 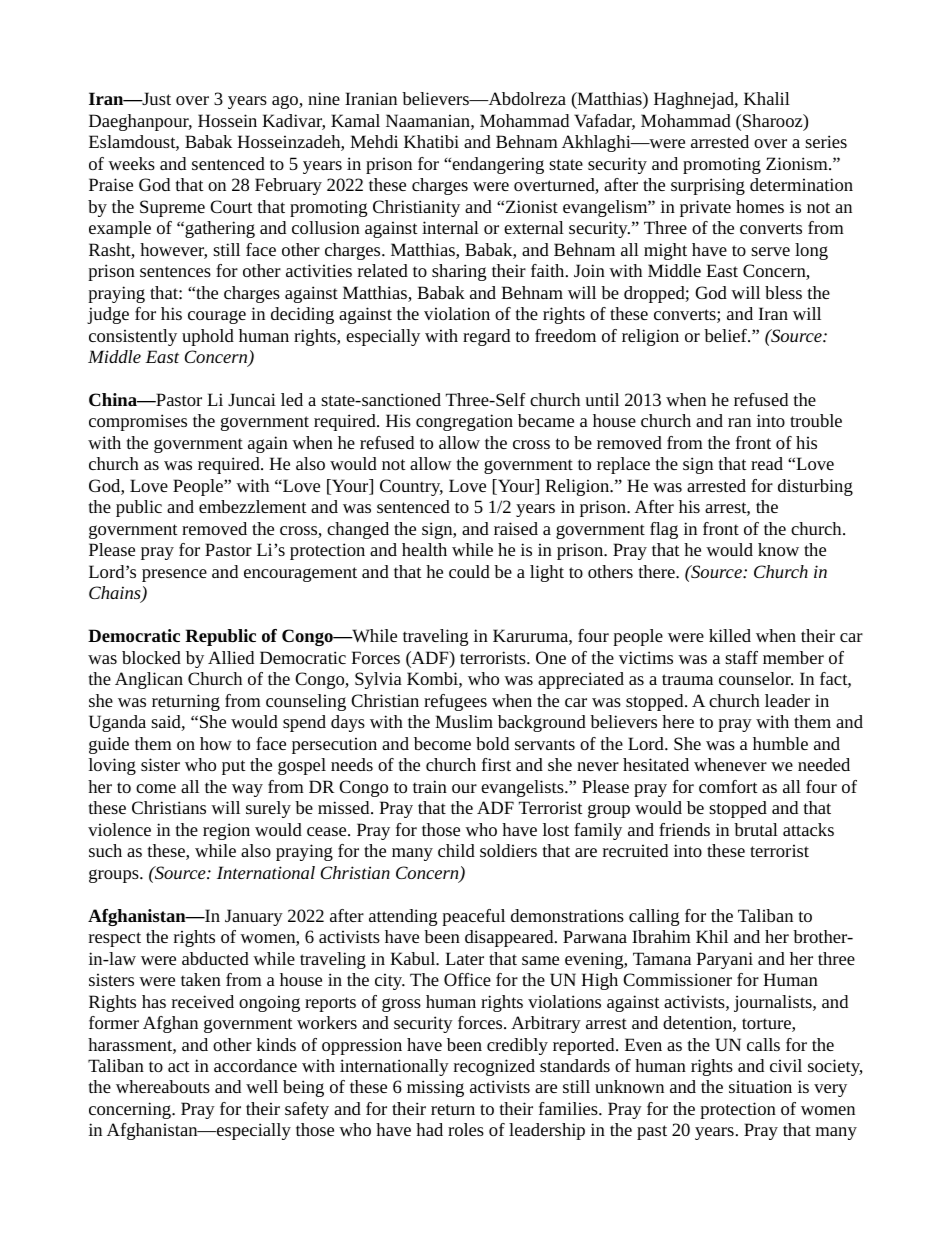 What do you see at coordinates (435, 1088) in the image?
I see `missing` at bounding box center [435, 1088].
